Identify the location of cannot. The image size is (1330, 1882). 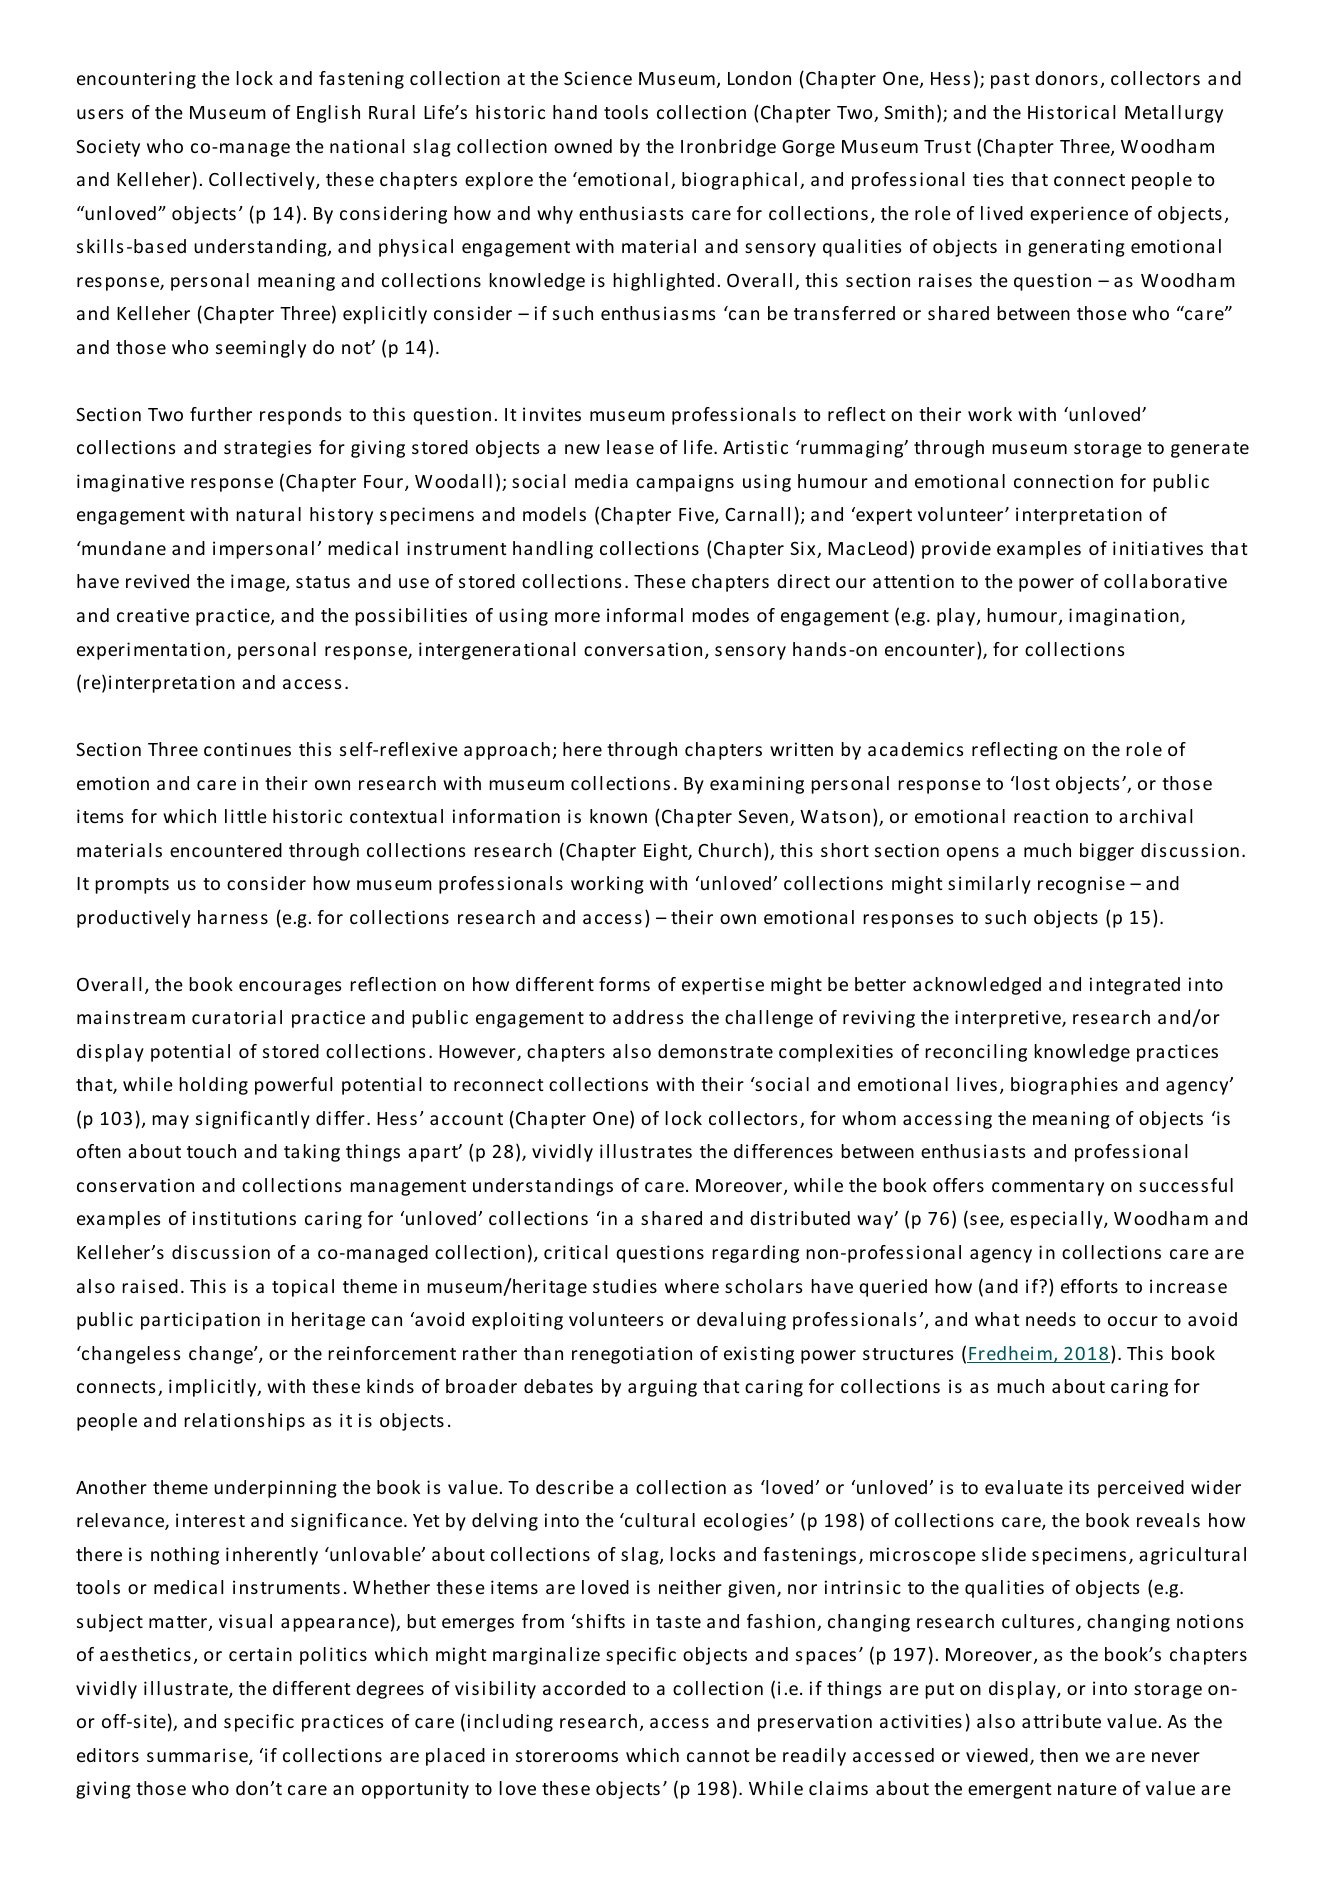
(718, 1756).
